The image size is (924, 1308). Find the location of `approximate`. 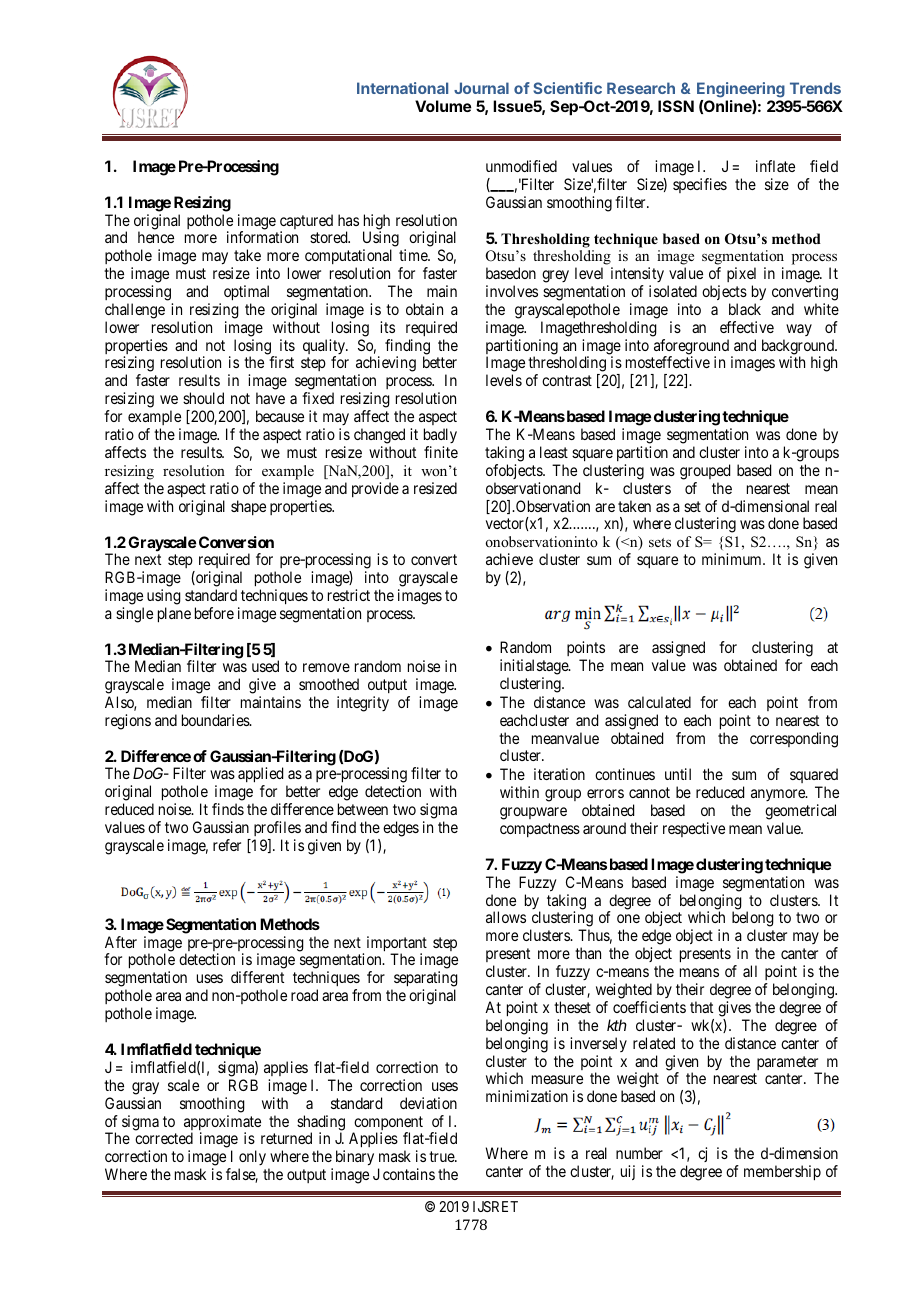

approximate is located at coordinates (222, 1124).
